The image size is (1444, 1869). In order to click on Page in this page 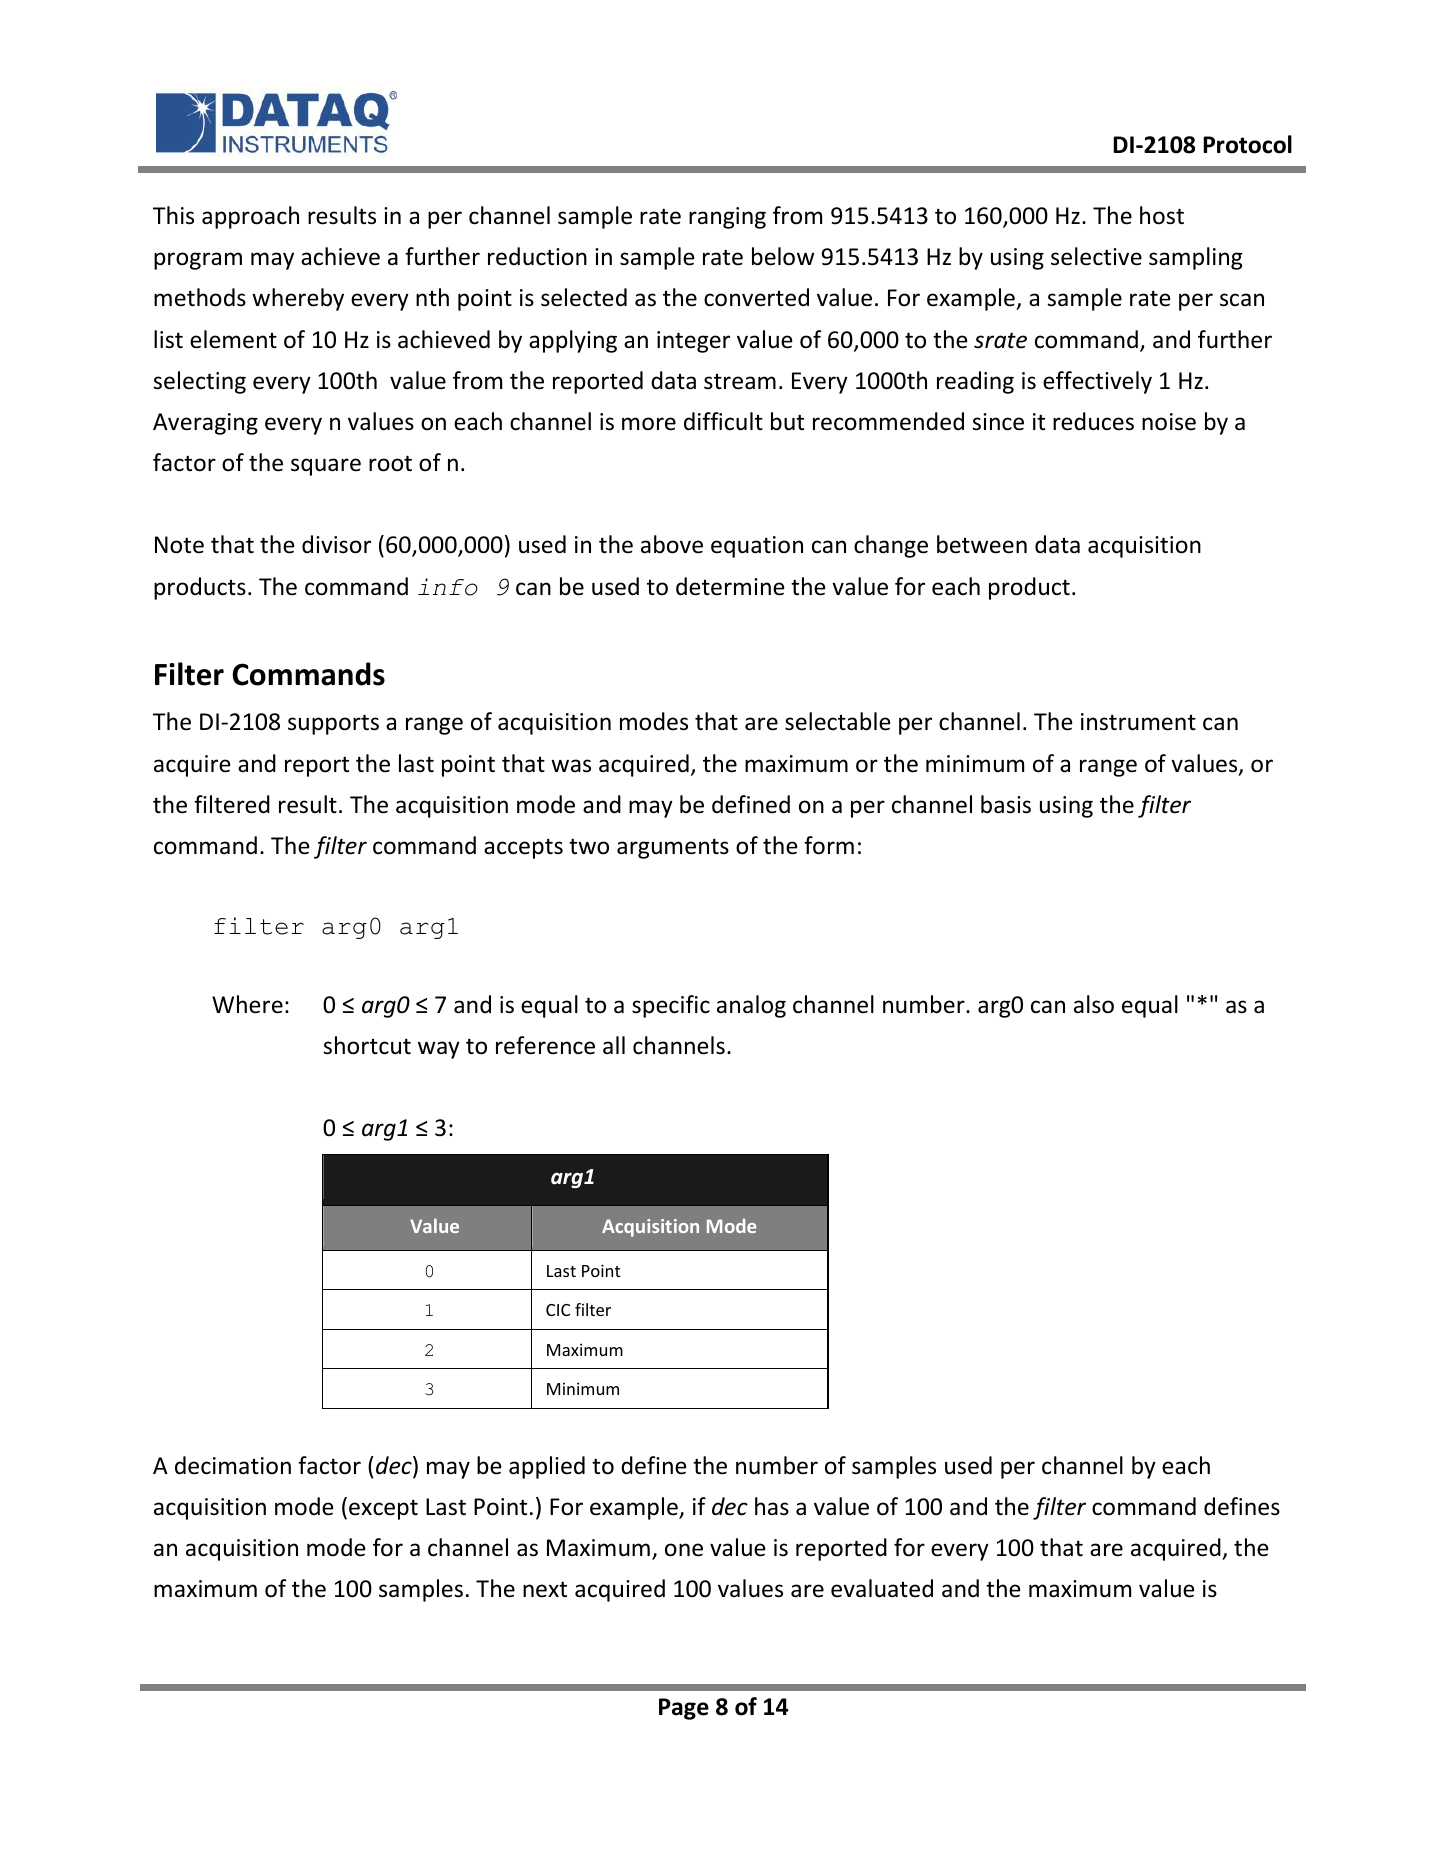, I will do `click(684, 1709)`.
